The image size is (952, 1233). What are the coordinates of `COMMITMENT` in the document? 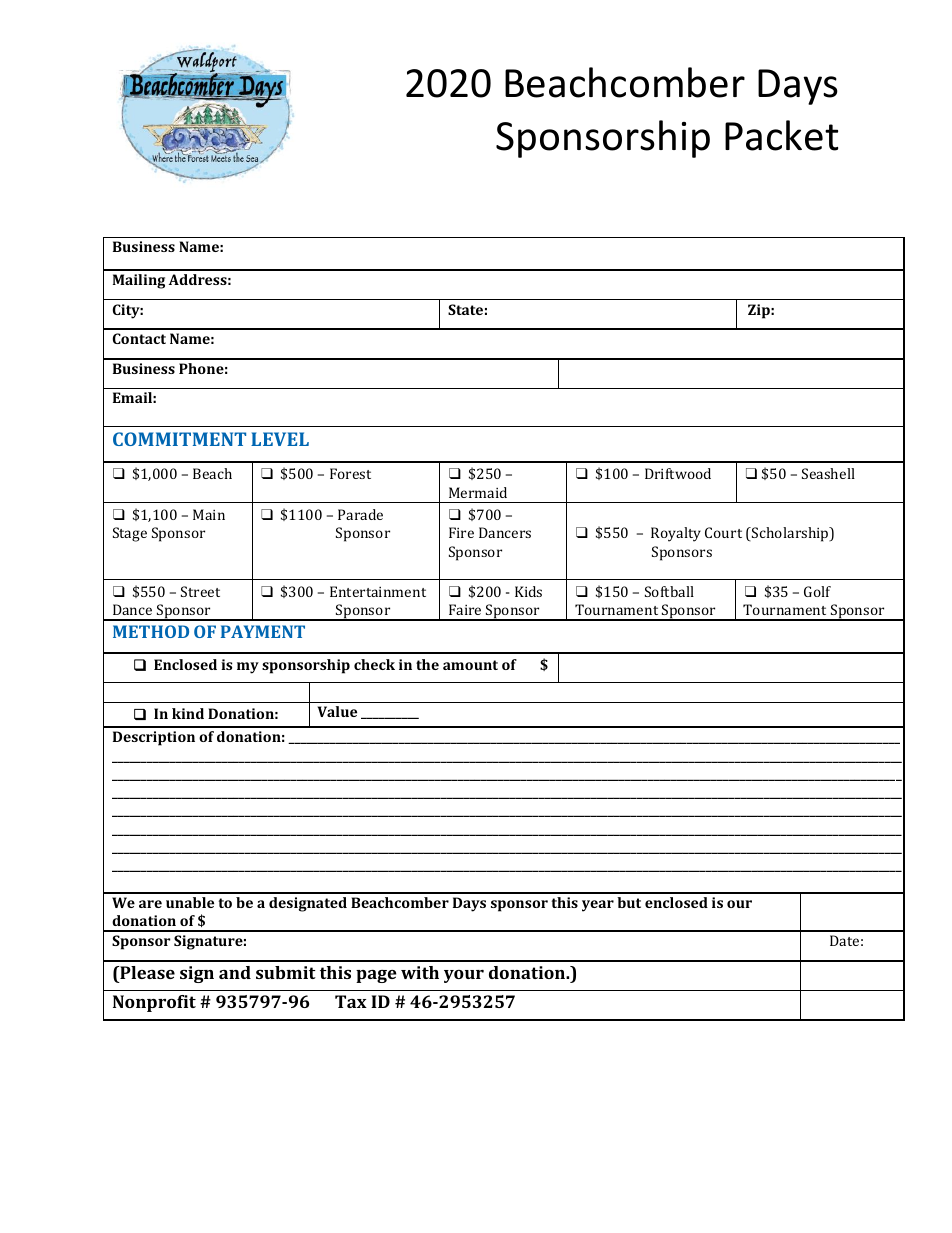 It's located at (179, 439).
